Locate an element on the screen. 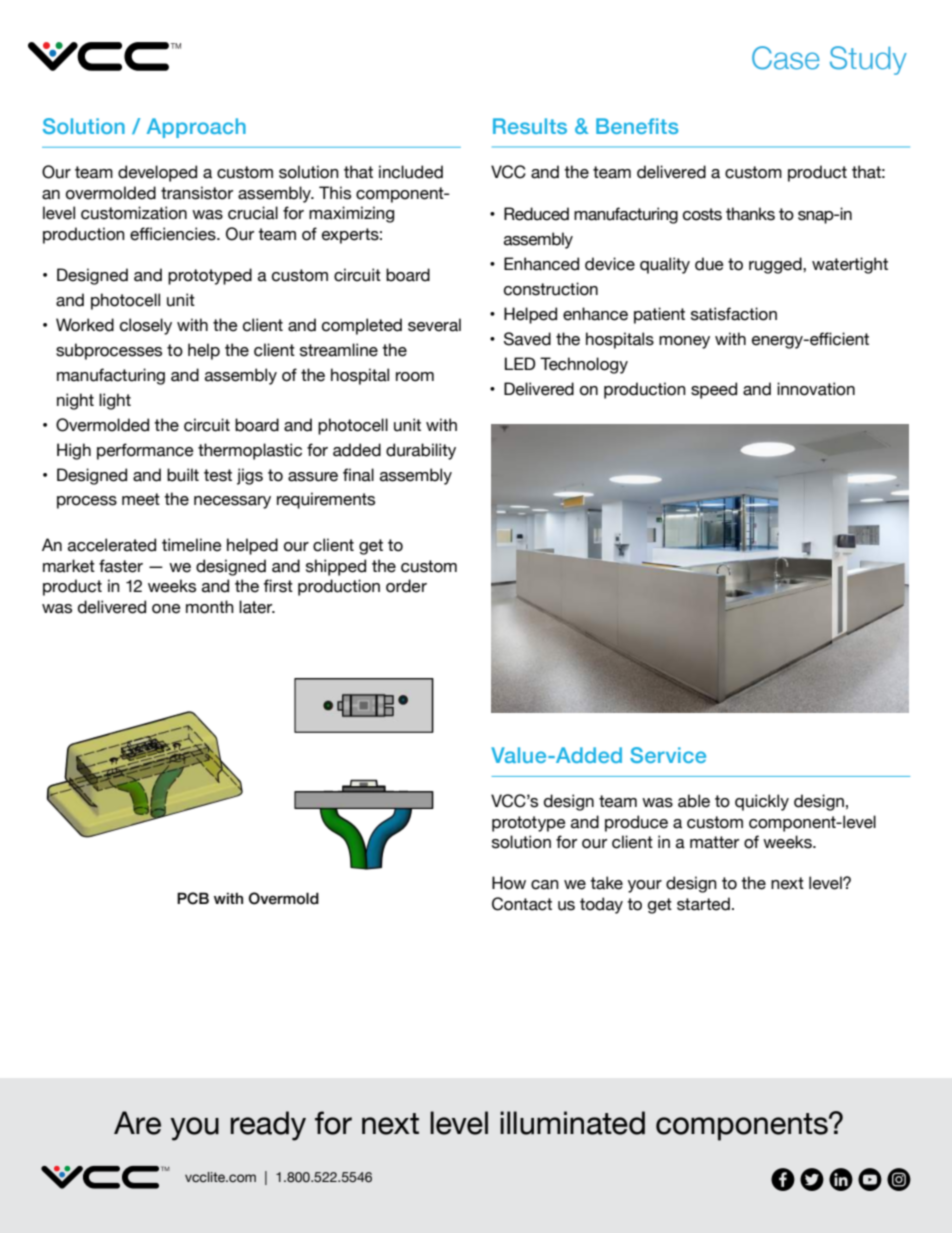 The width and height of the screenshot is (952, 1233). Case is located at coordinates (785, 58).
